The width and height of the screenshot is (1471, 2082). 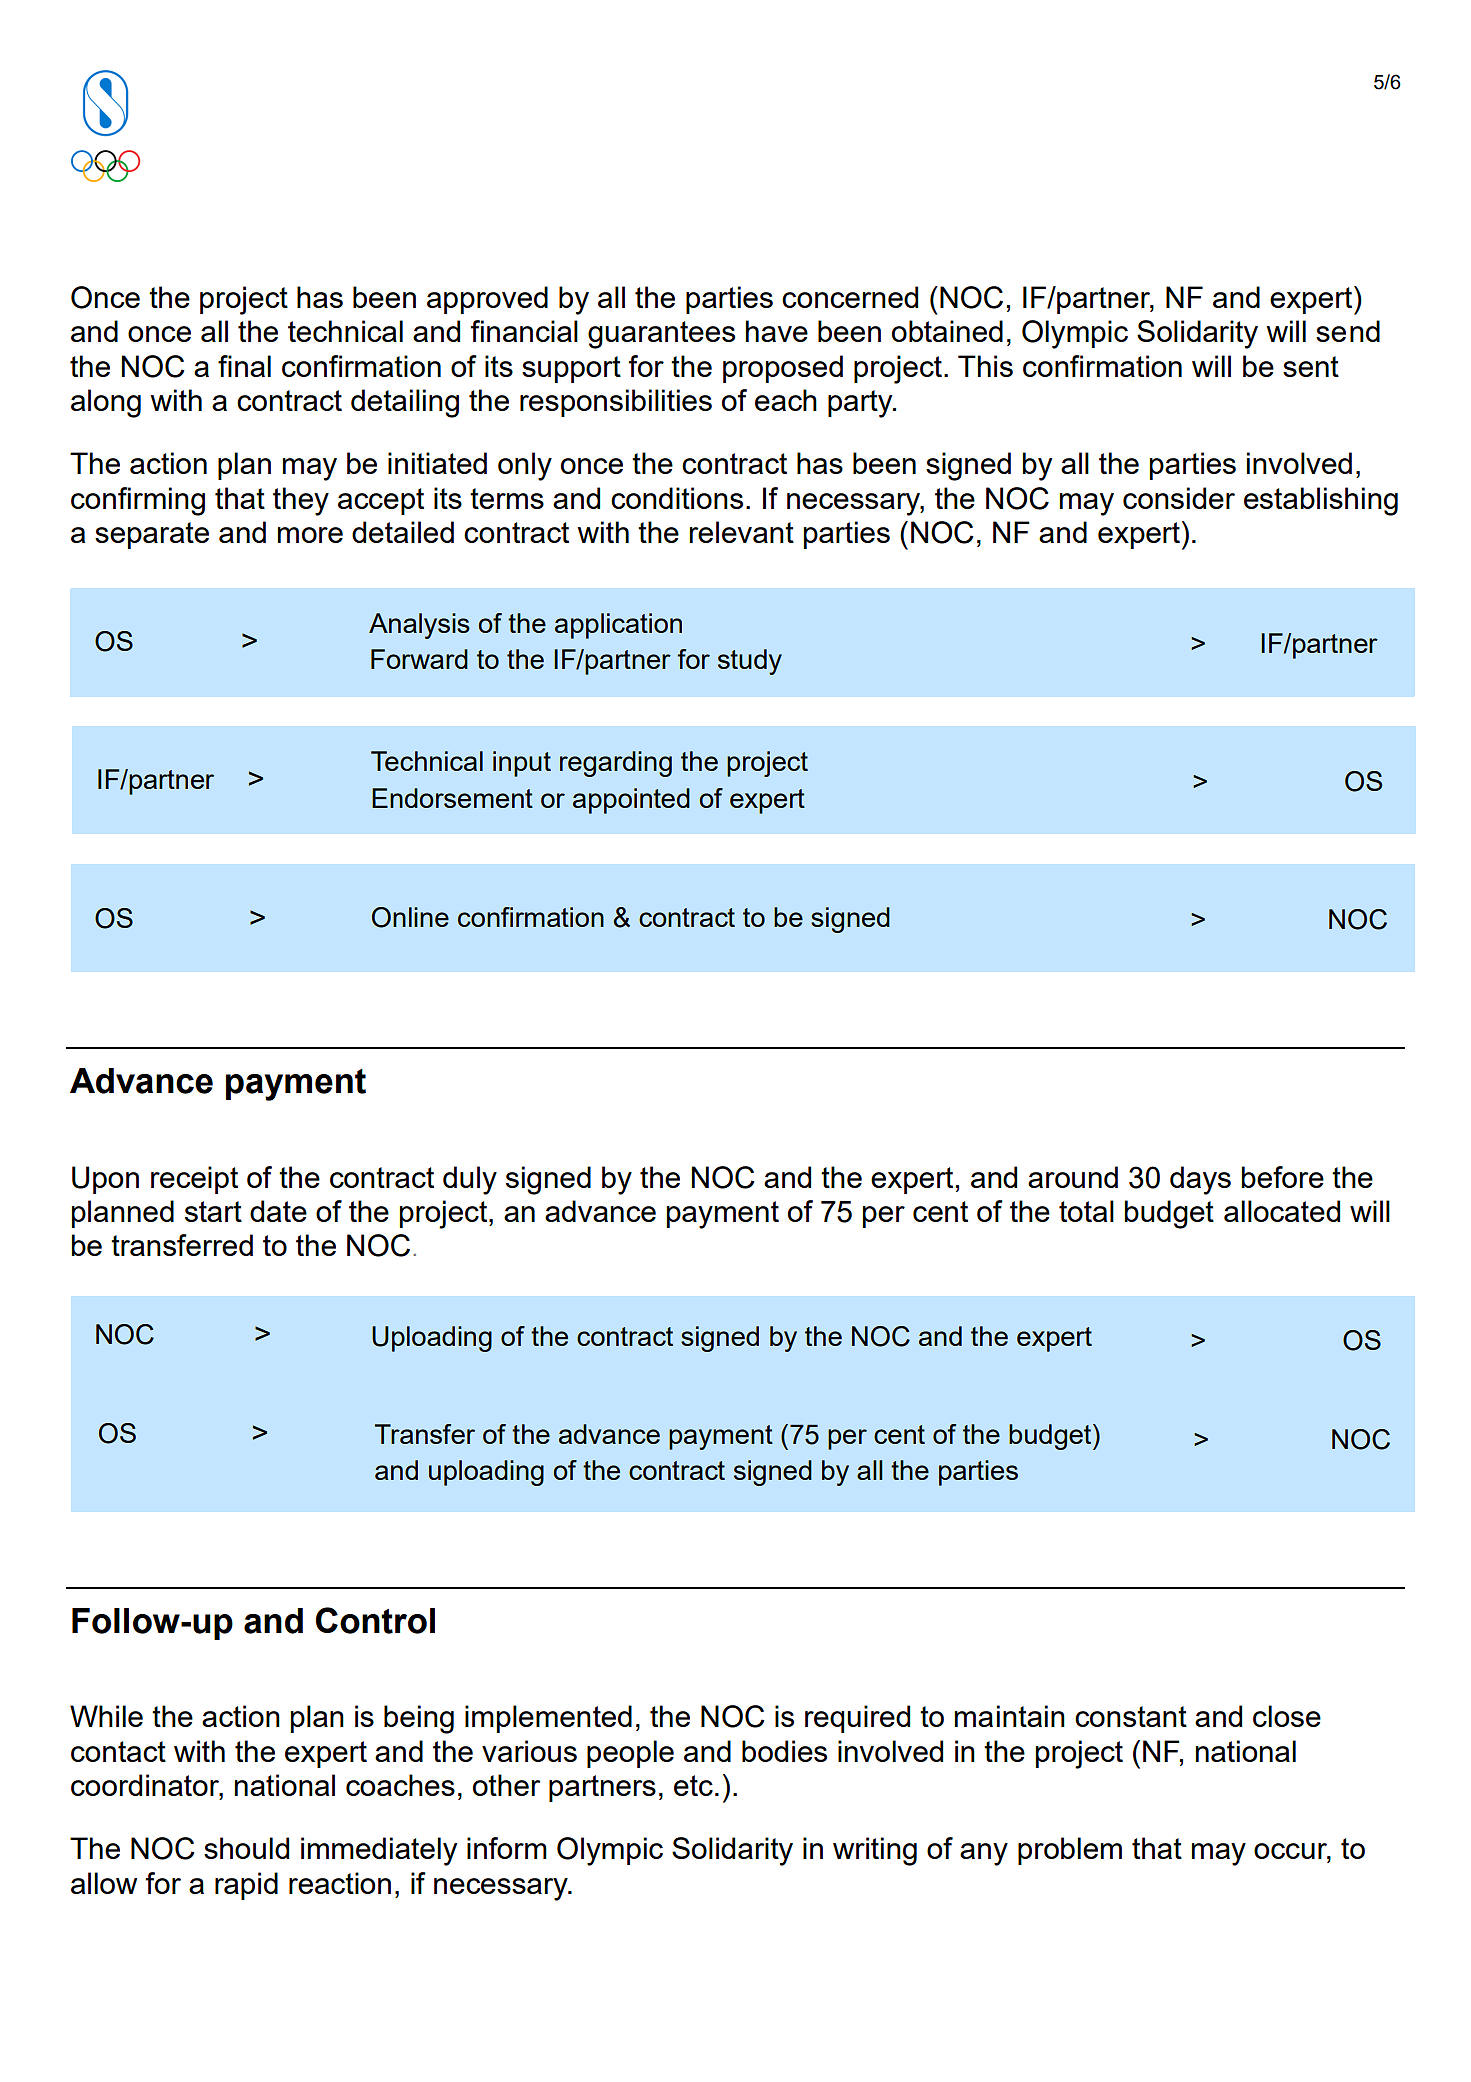 I want to click on required, so click(x=857, y=1719).
